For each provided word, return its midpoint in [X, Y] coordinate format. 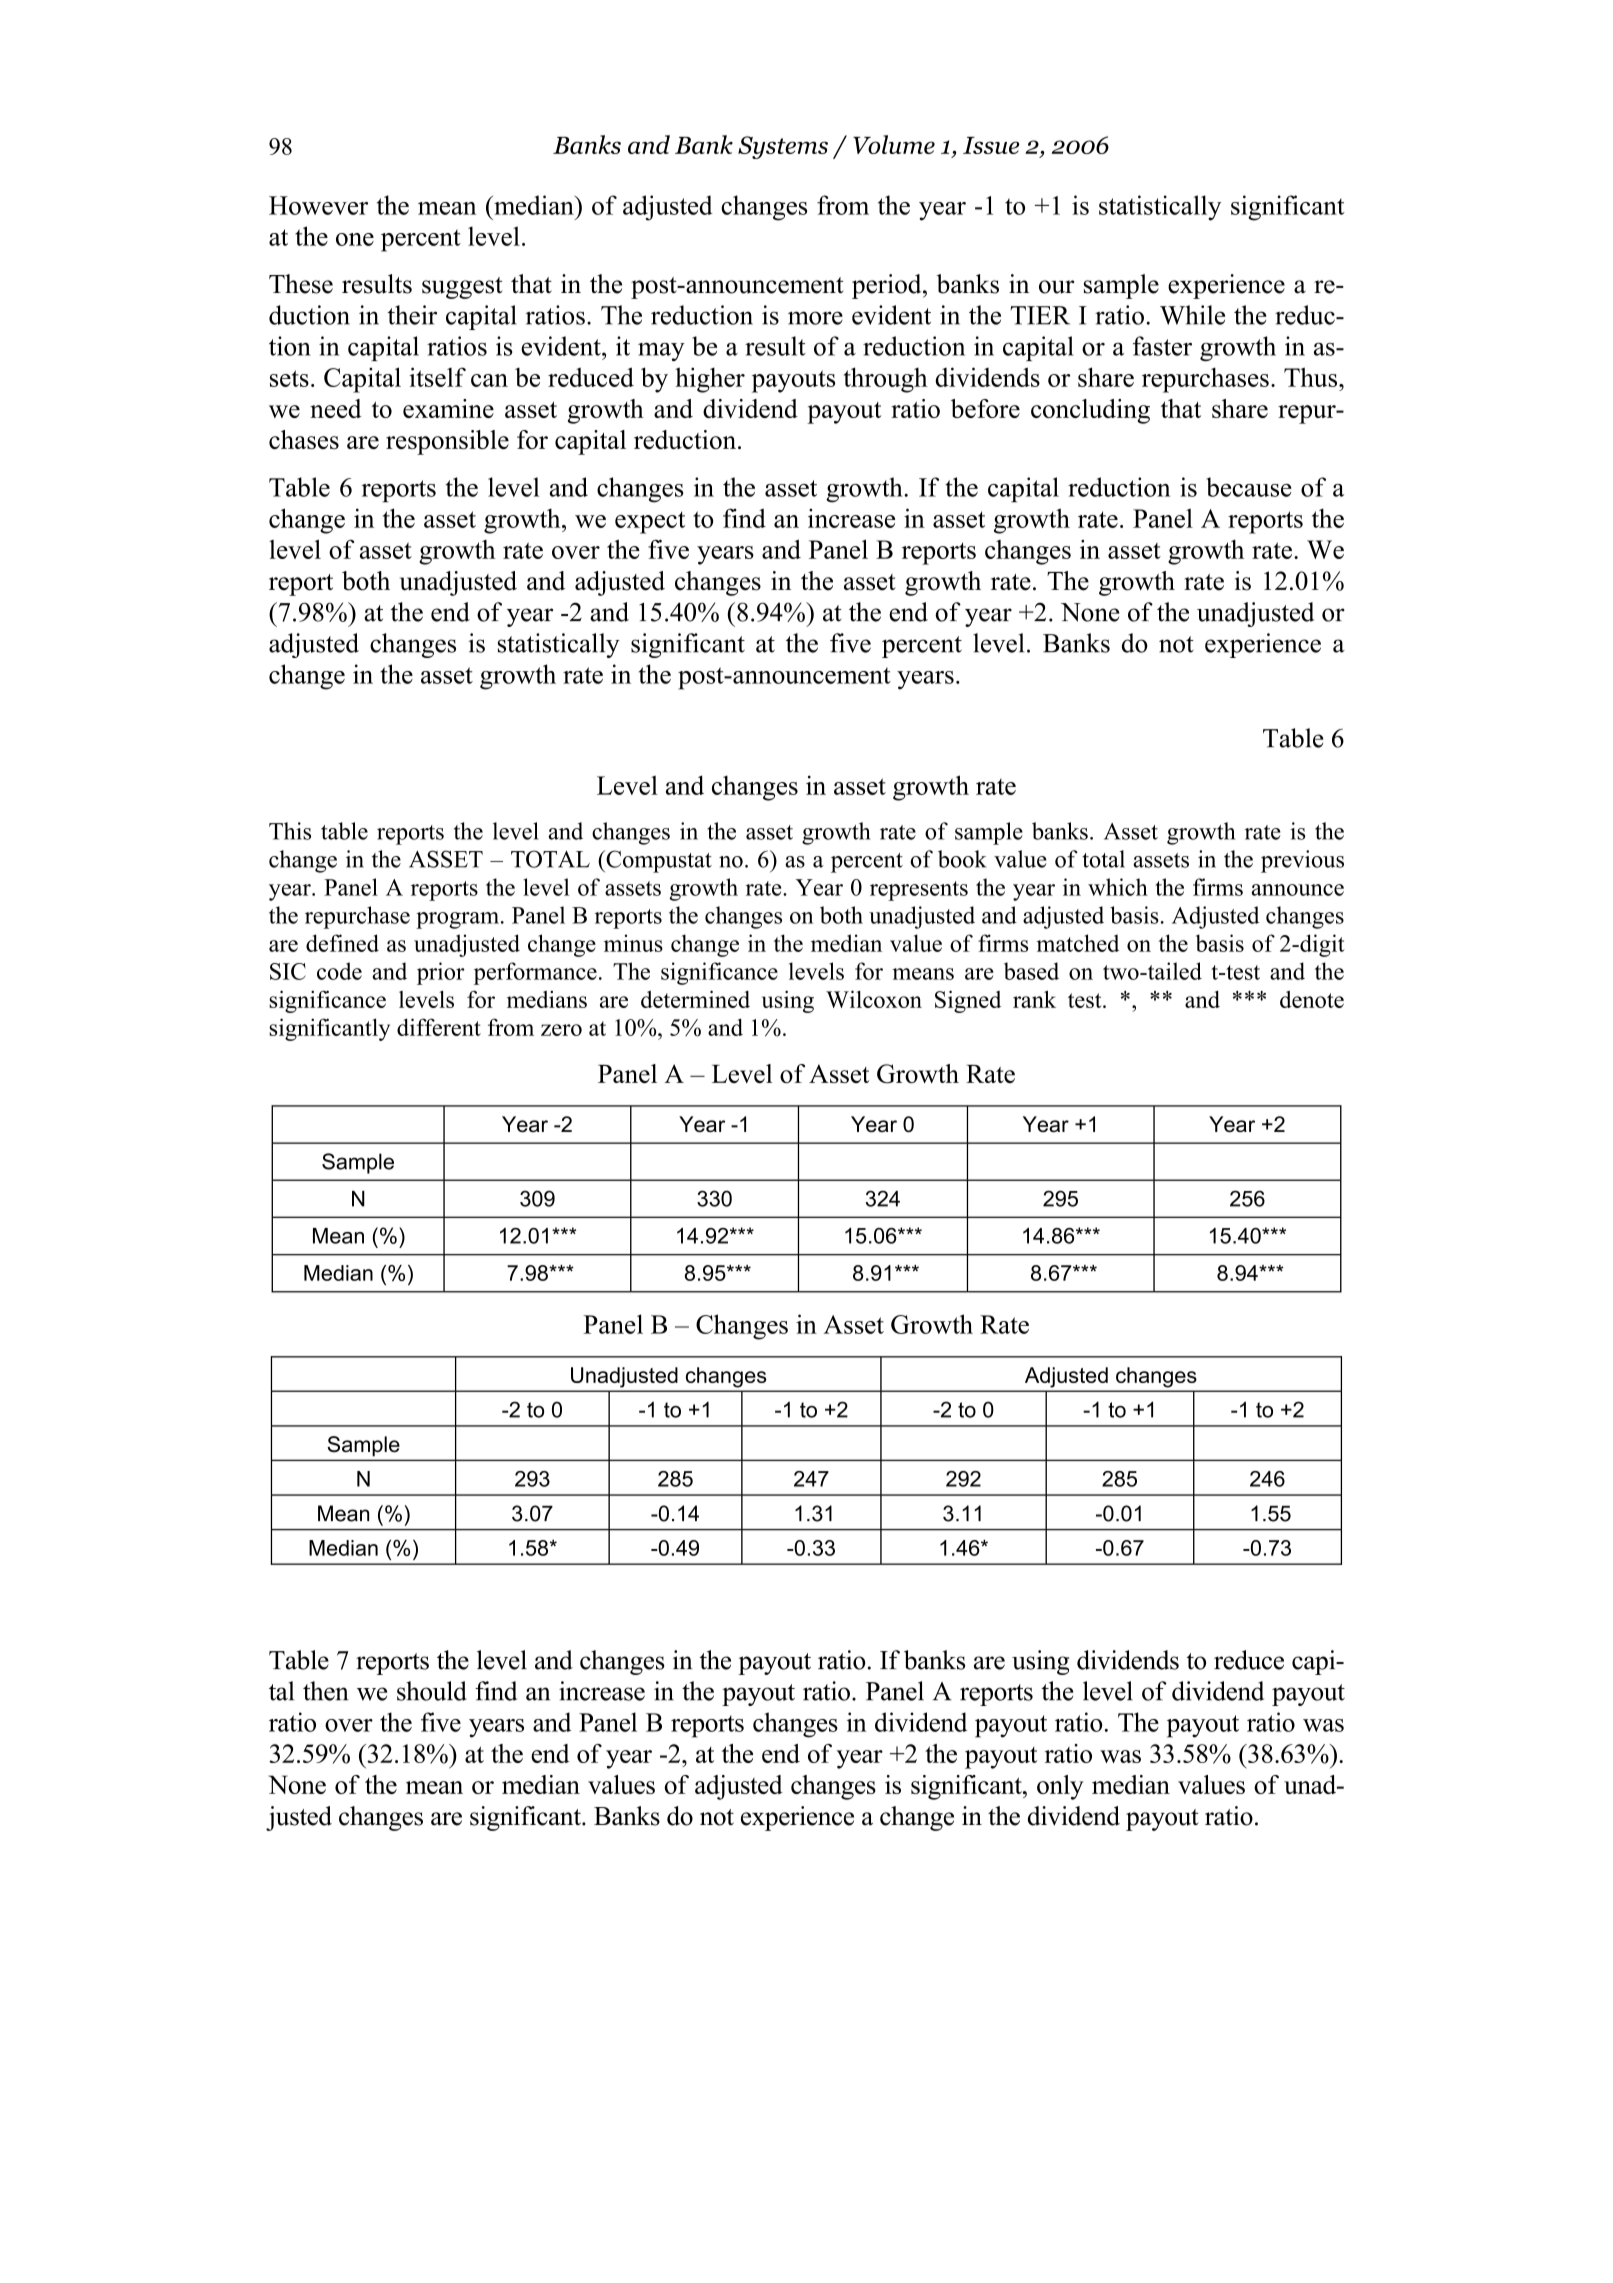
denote [1312, 999]
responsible [447, 442]
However [318, 205]
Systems [783, 147]
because [1249, 487]
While [1192, 315]
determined [695, 999]
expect [650, 522]
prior [441, 973]
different [439, 1027]
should [432, 1691]
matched [1078, 943]
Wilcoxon [874, 999]
